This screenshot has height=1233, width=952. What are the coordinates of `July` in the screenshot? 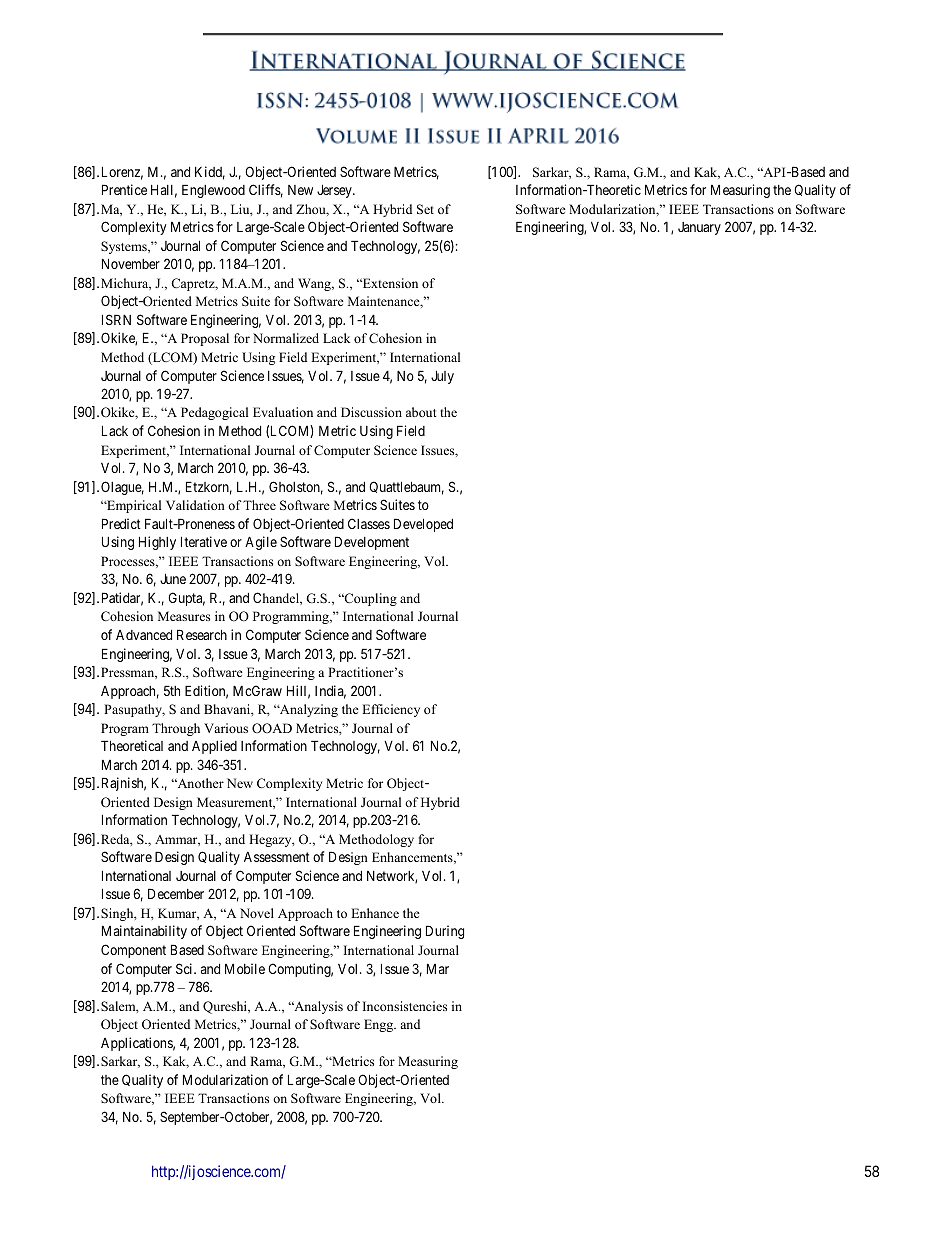 It's located at (442, 377).
